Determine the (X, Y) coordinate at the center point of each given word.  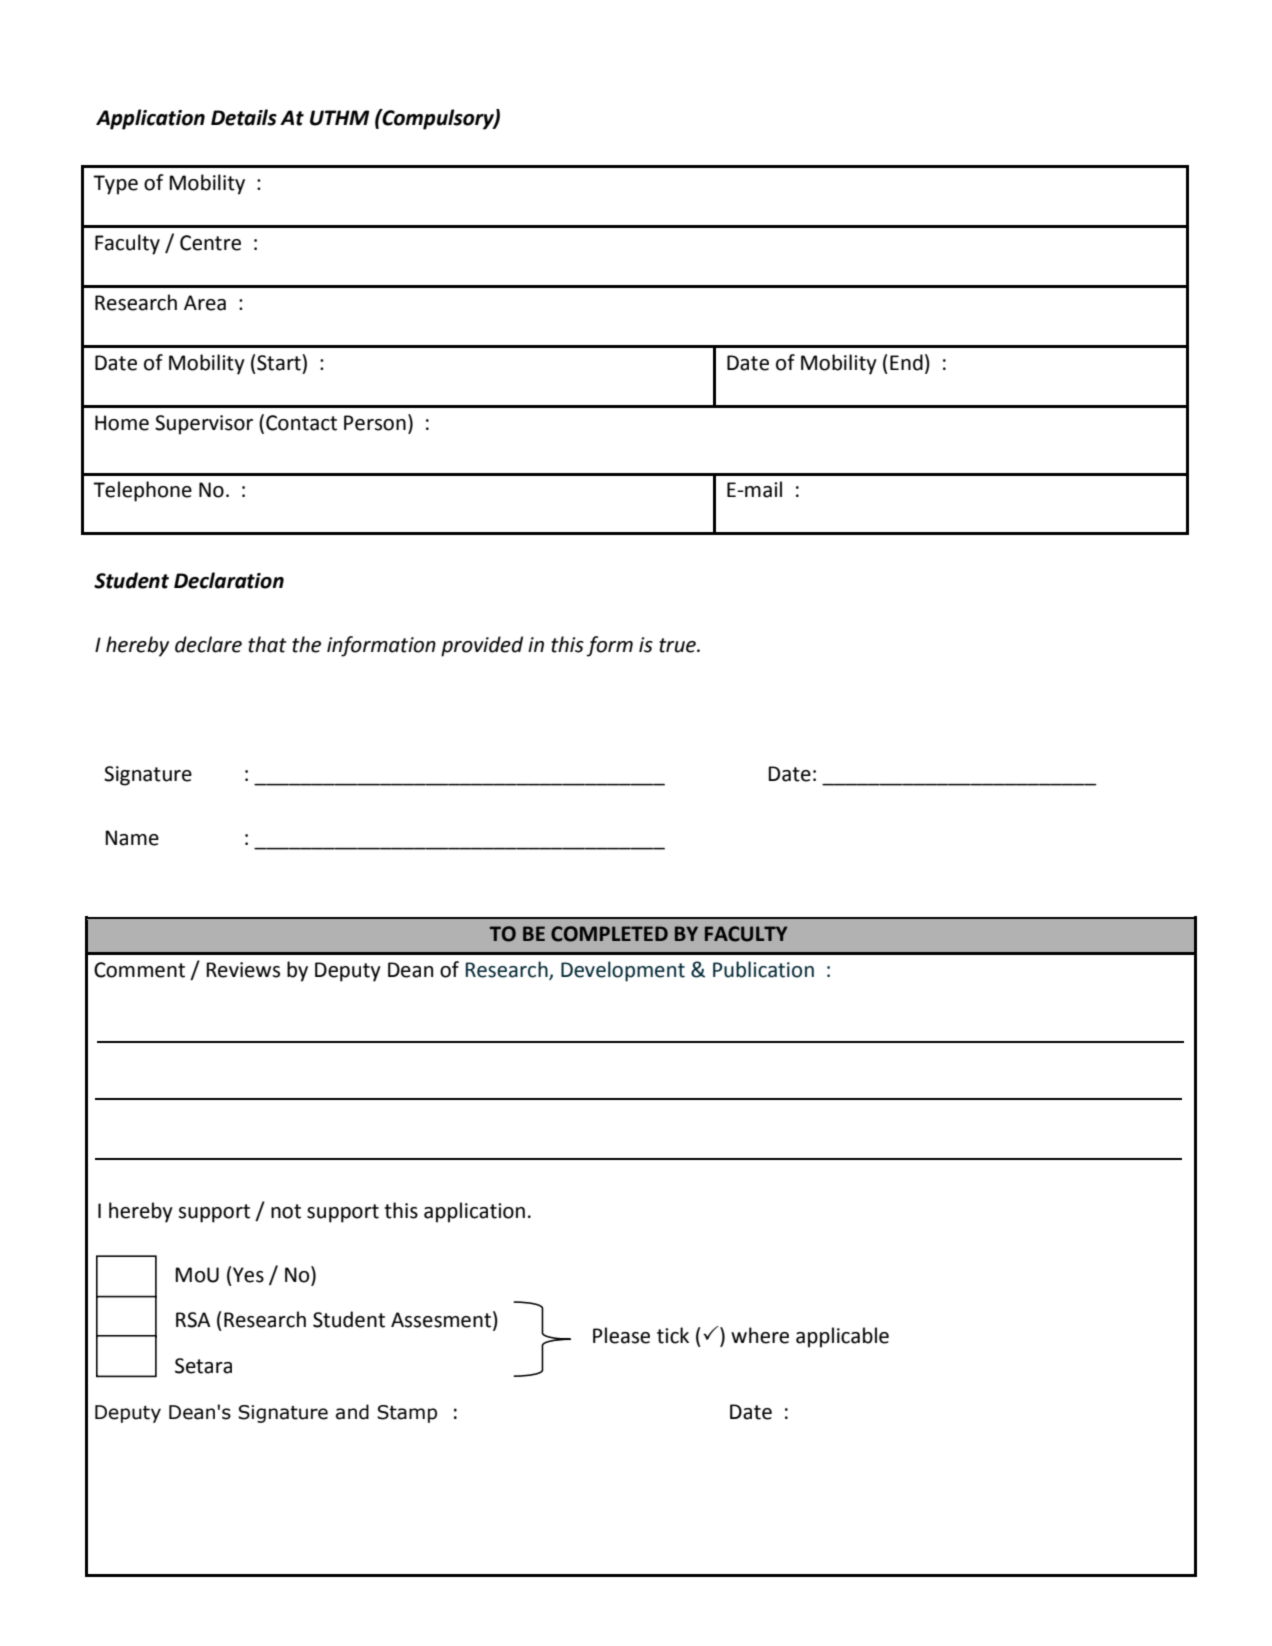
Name (132, 838)
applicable (842, 1337)
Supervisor (204, 425)
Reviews (243, 970)
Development (623, 971)
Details (244, 117)
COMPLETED (609, 934)
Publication (763, 969)
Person (375, 423)
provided (482, 646)
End (906, 362)
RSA (193, 1320)
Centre (210, 243)
